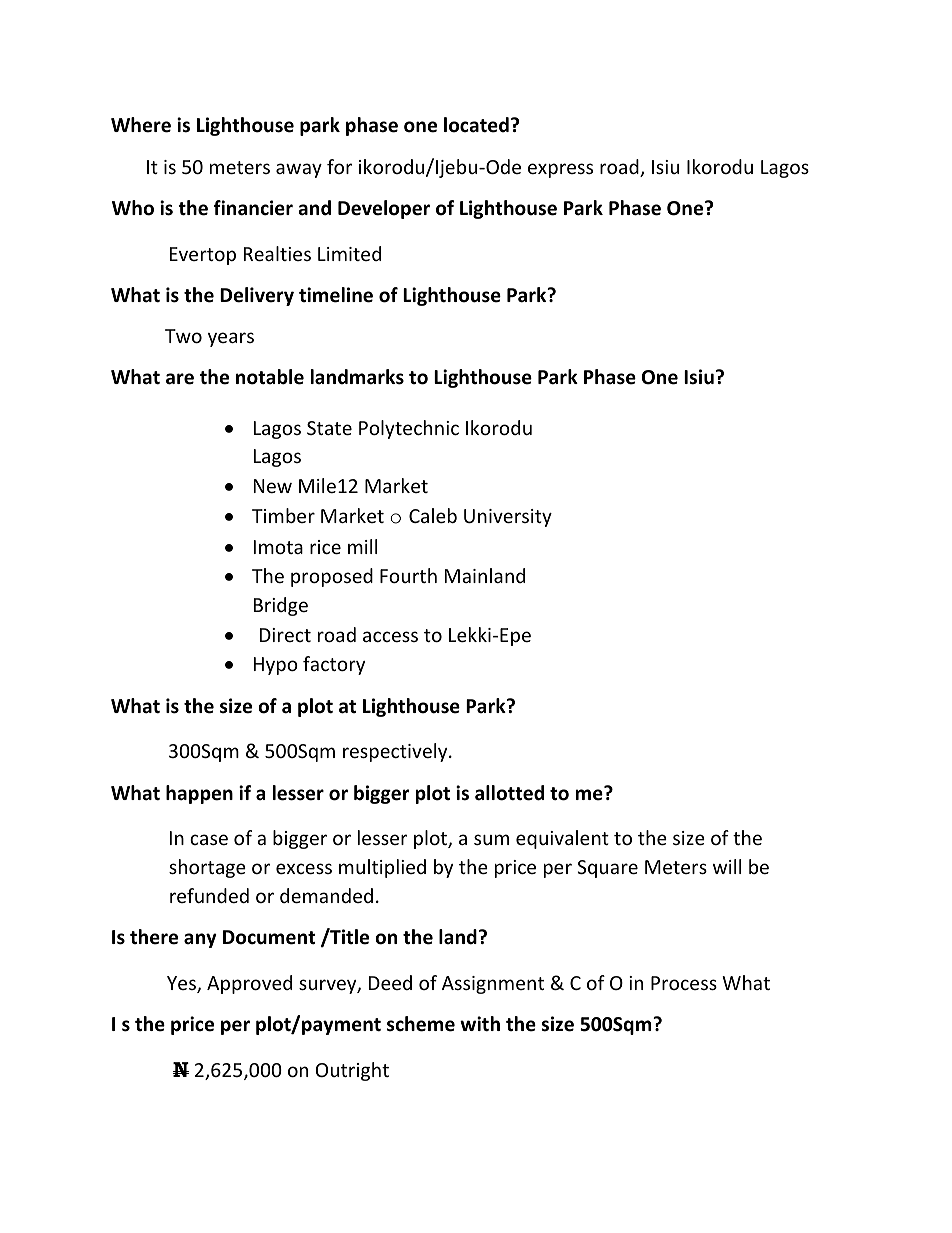 This screenshot has height=1233, width=952. What do you see at coordinates (433, 515) in the screenshot?
I see `Caleb` at bounding box center [433, 515].
